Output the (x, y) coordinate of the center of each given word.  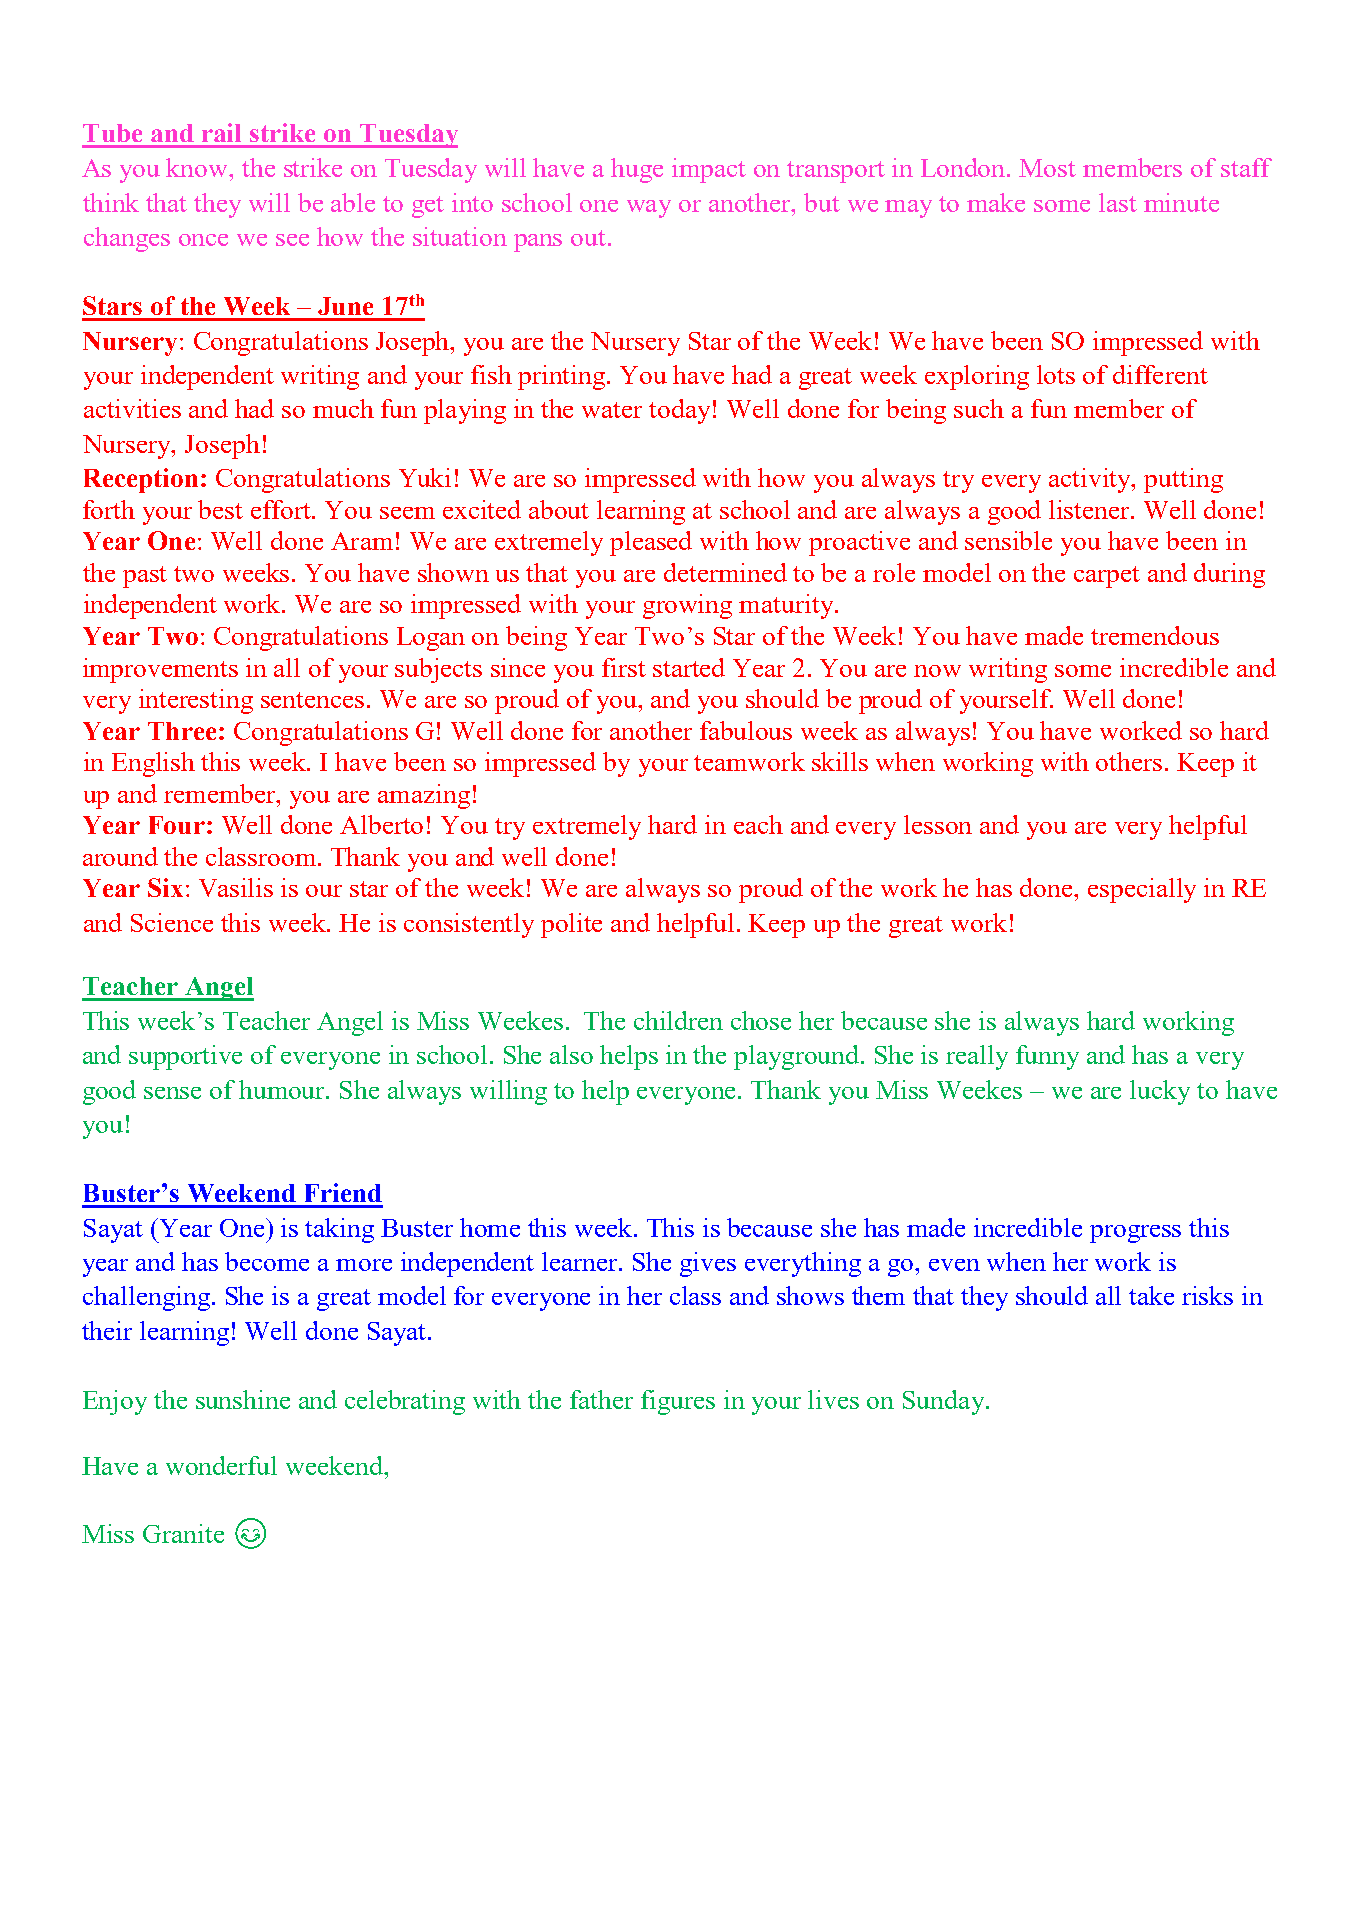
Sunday (945, 1402)
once (203, 240)
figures (678, 1402)
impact (709, 170)
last (1118, 202)
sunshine (243, 1399)
